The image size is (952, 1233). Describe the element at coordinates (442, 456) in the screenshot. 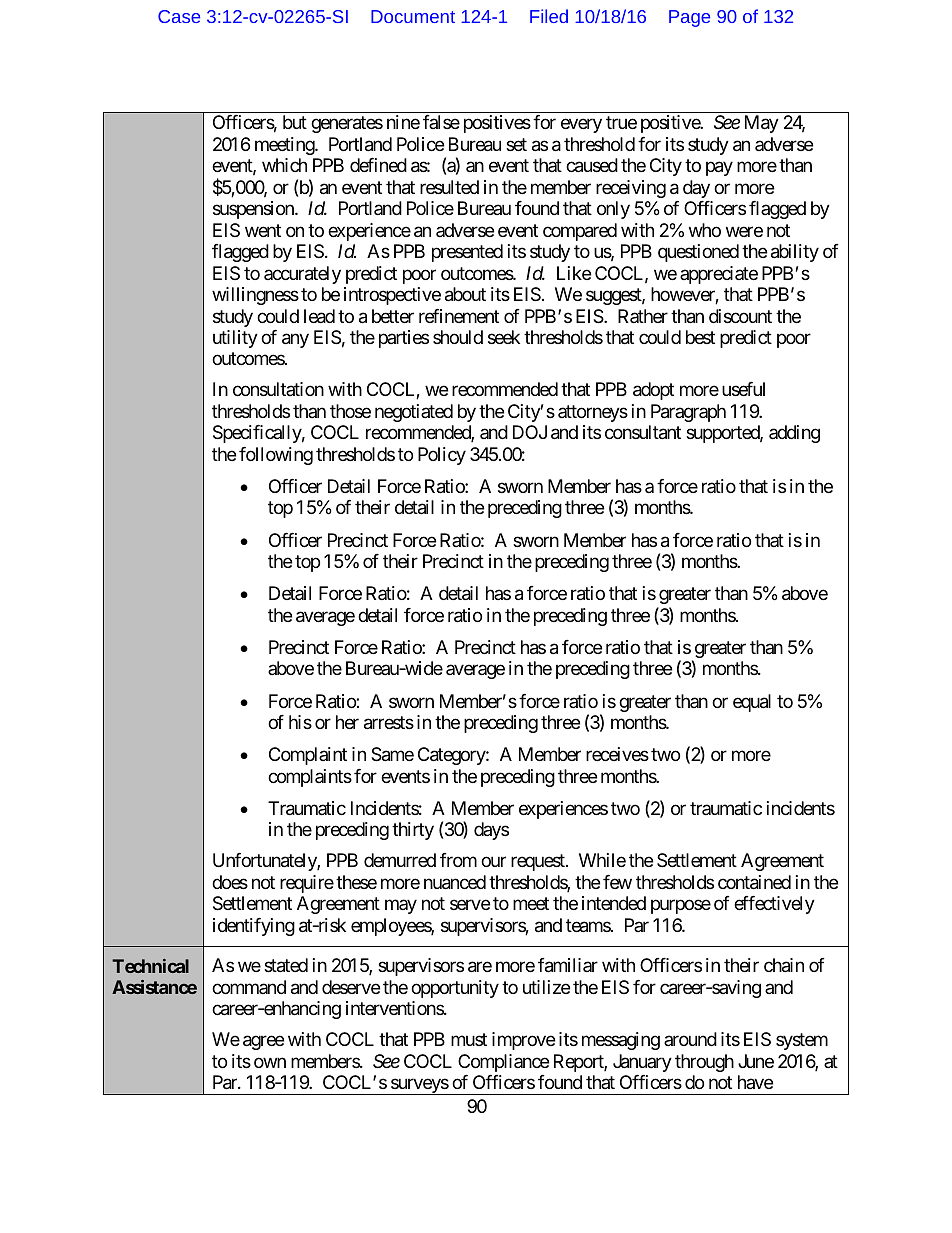

I see `Policy` at that location.
